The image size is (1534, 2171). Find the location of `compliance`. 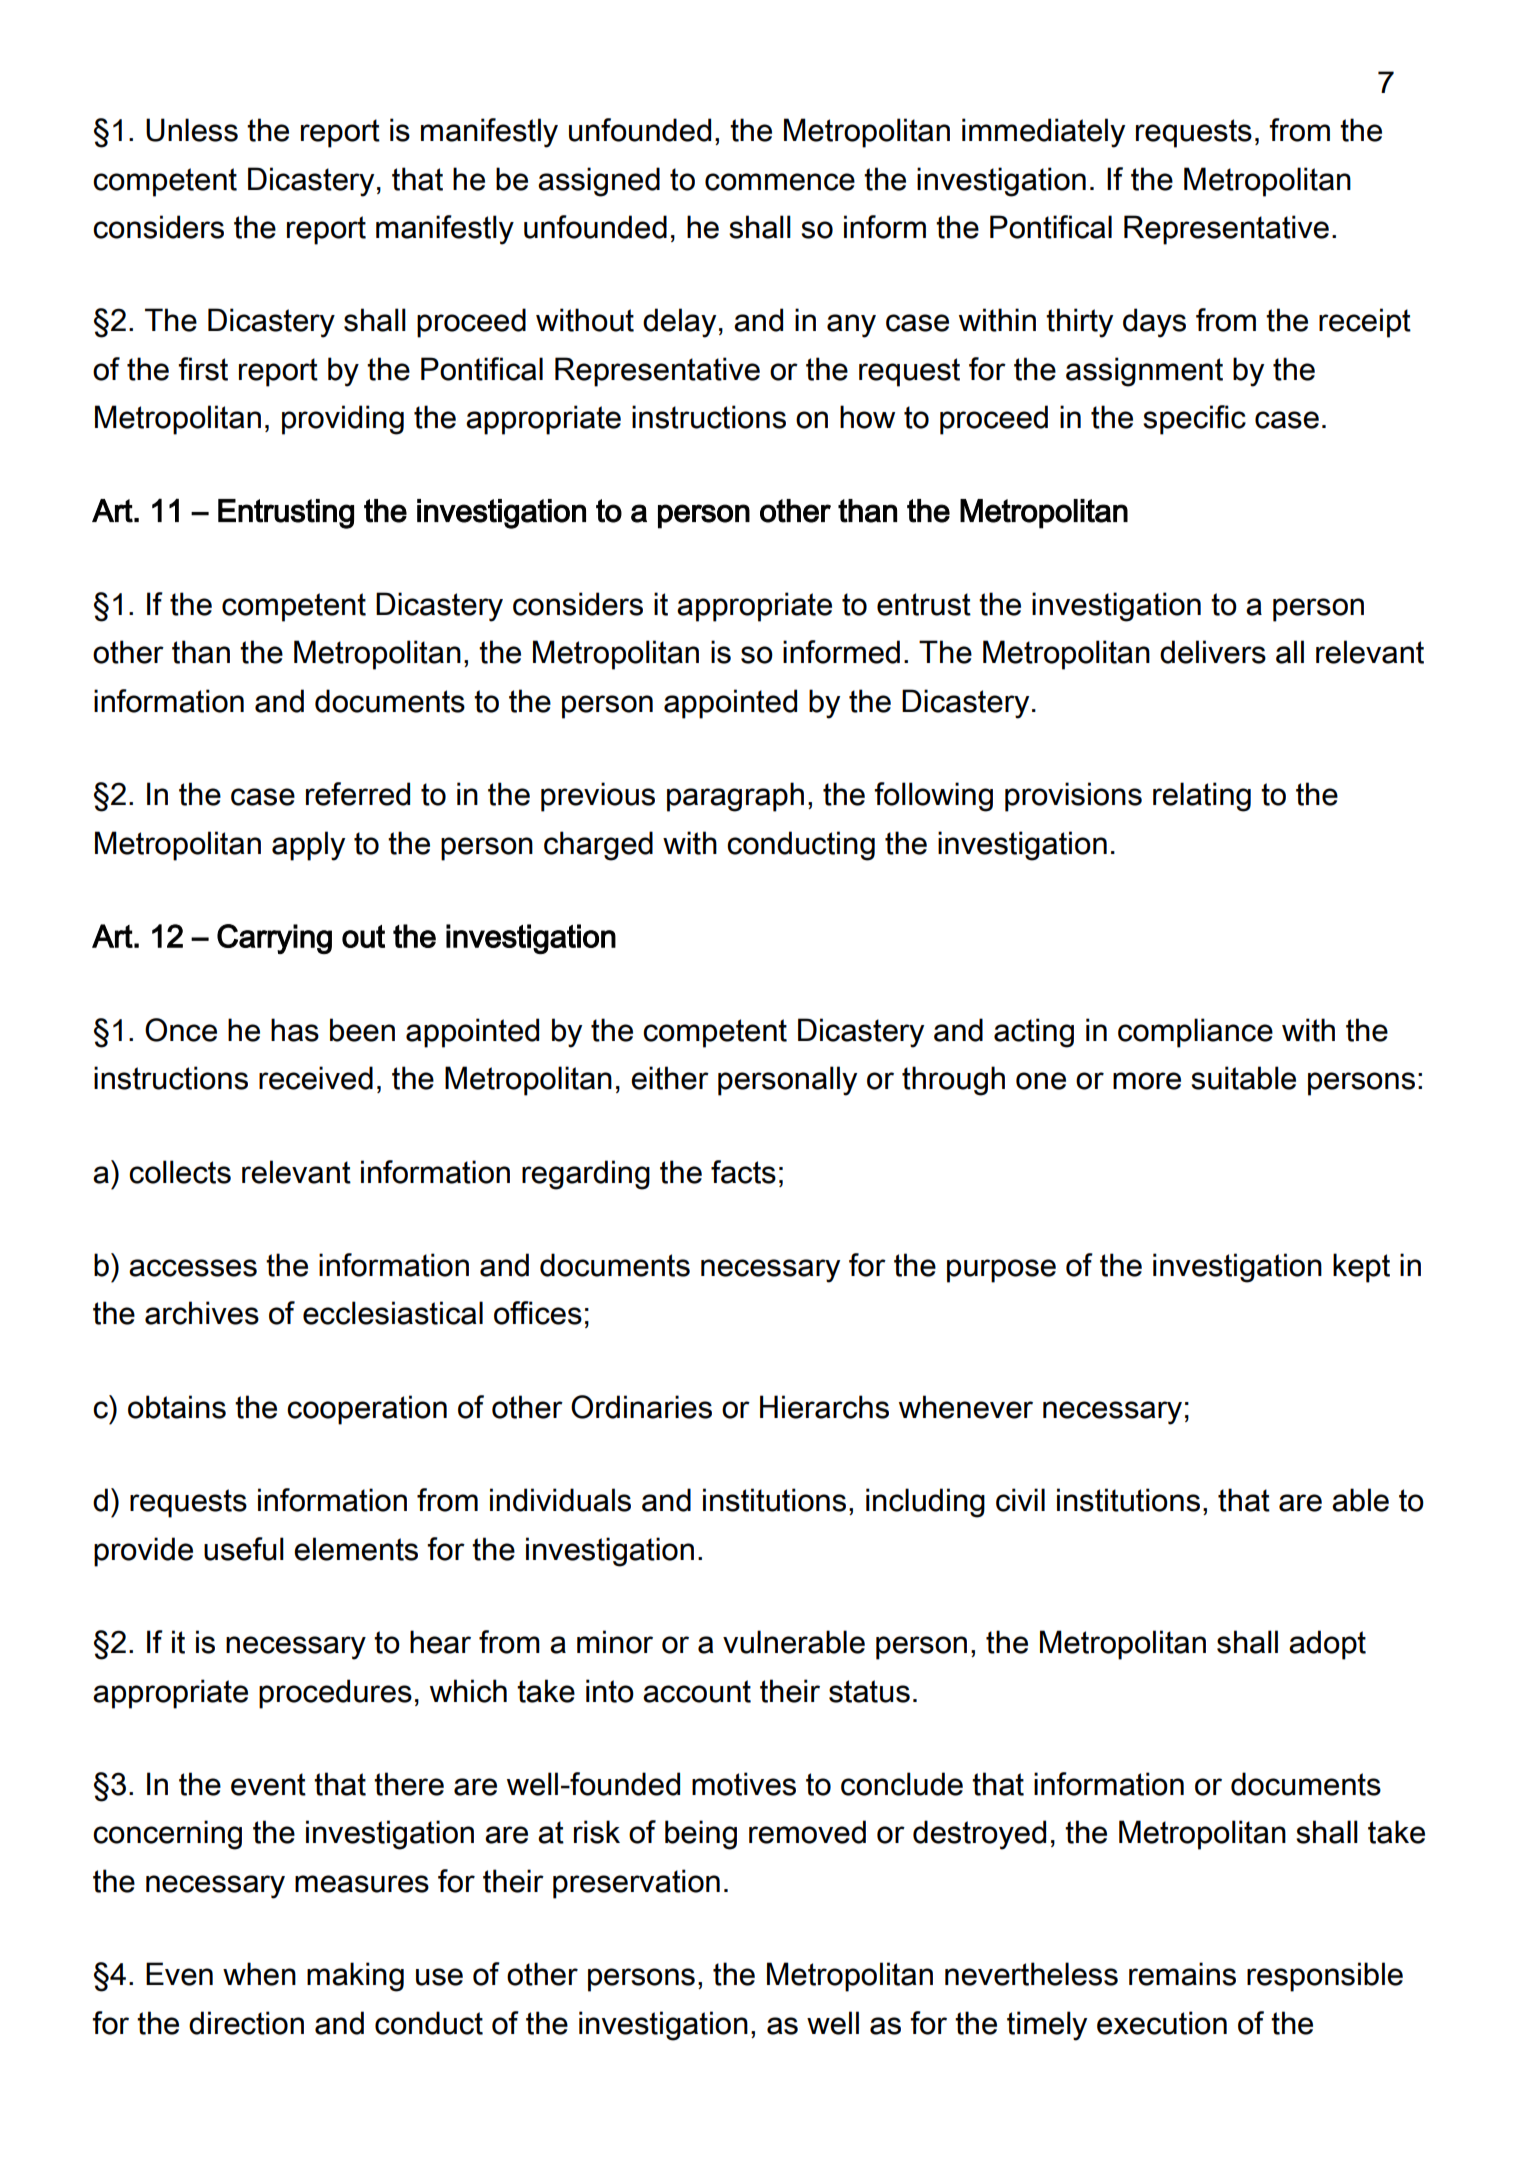

compliance is located at coordinates (1195, 1033).
